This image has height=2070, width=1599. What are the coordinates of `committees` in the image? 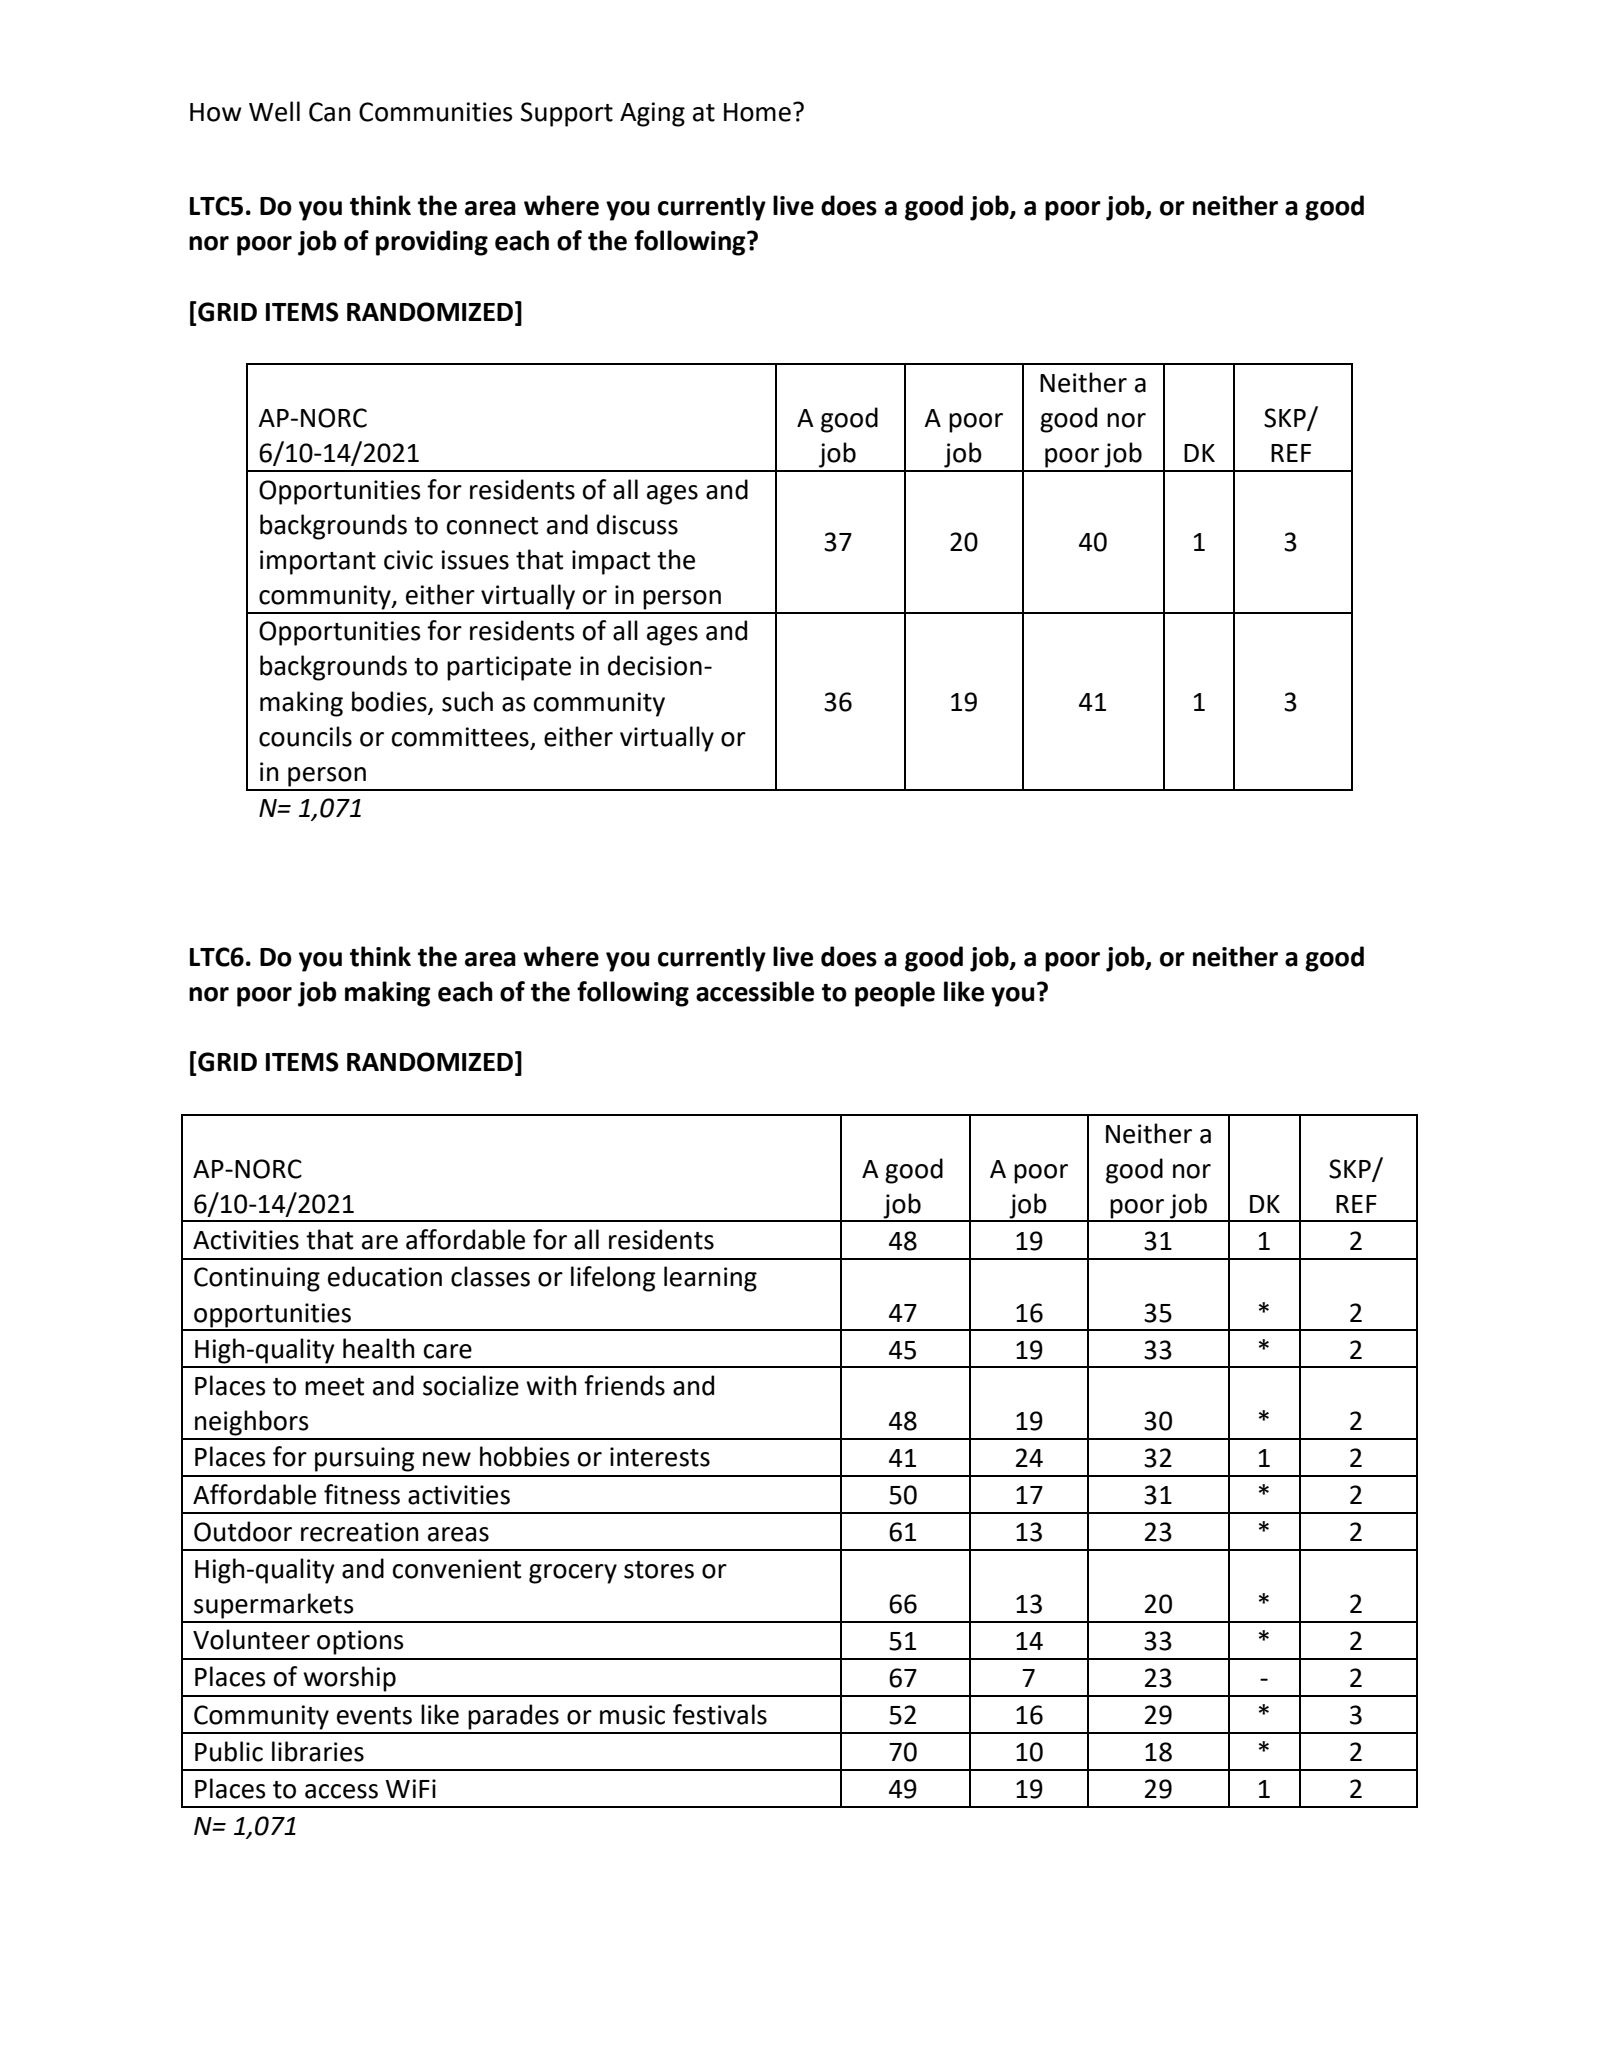 It's located at (460, 737).
